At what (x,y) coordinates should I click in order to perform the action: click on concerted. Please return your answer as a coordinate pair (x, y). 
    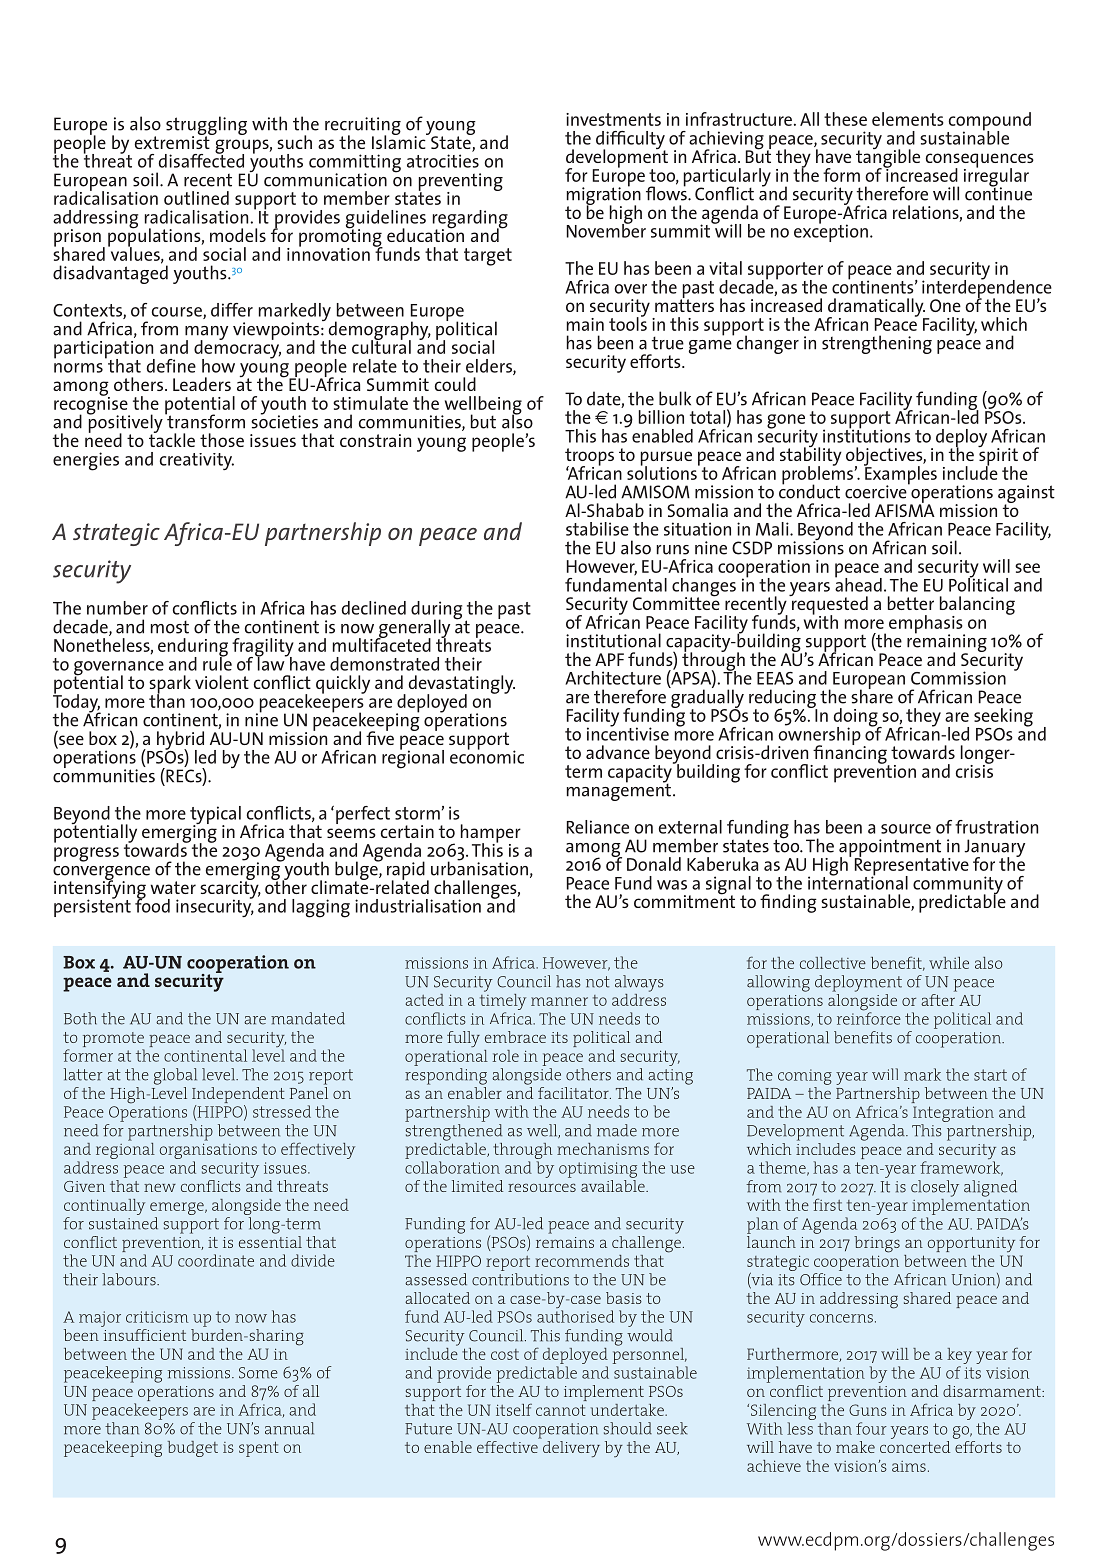
    Looking at the image, I should click on (915, 1447).
